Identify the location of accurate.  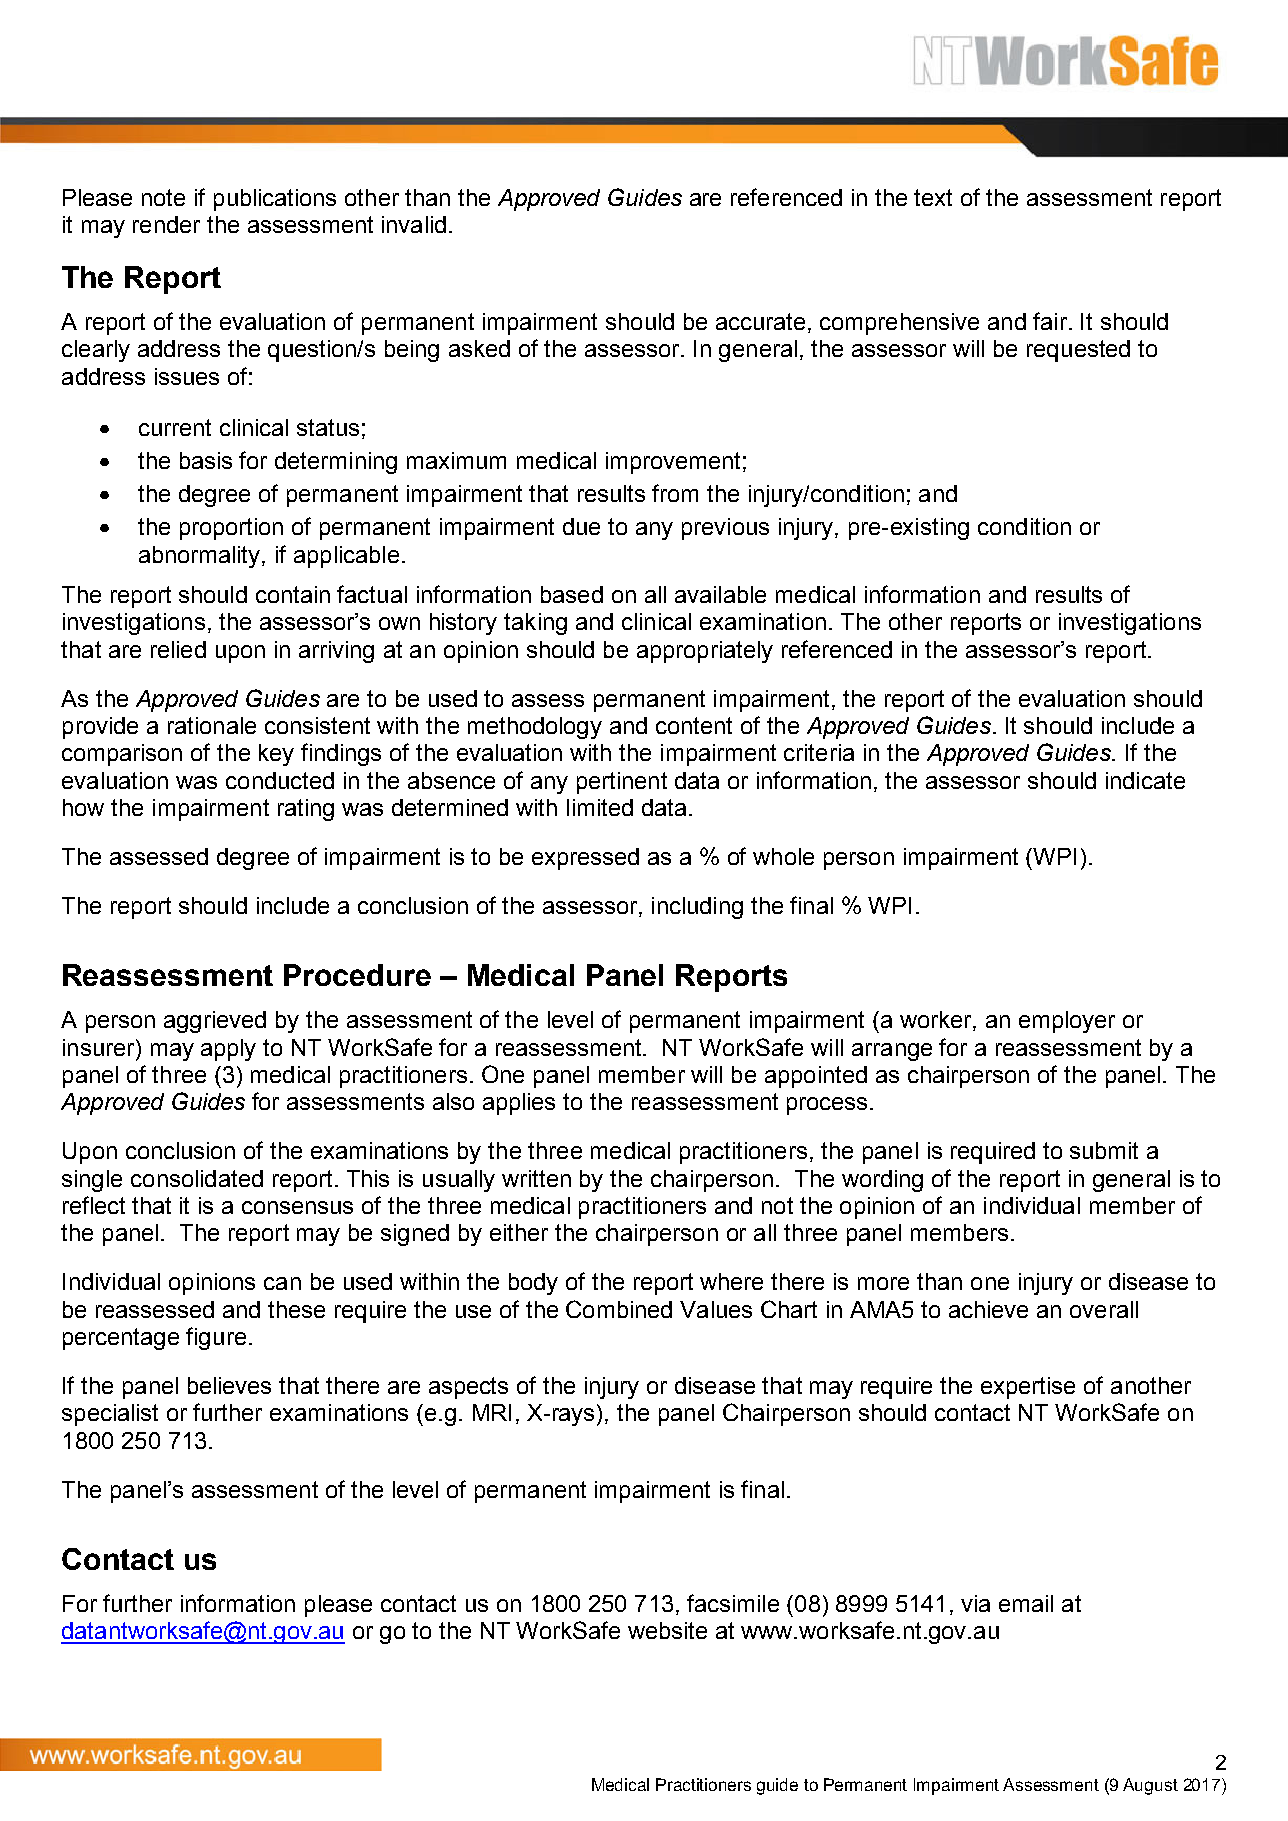
(760, 321).
